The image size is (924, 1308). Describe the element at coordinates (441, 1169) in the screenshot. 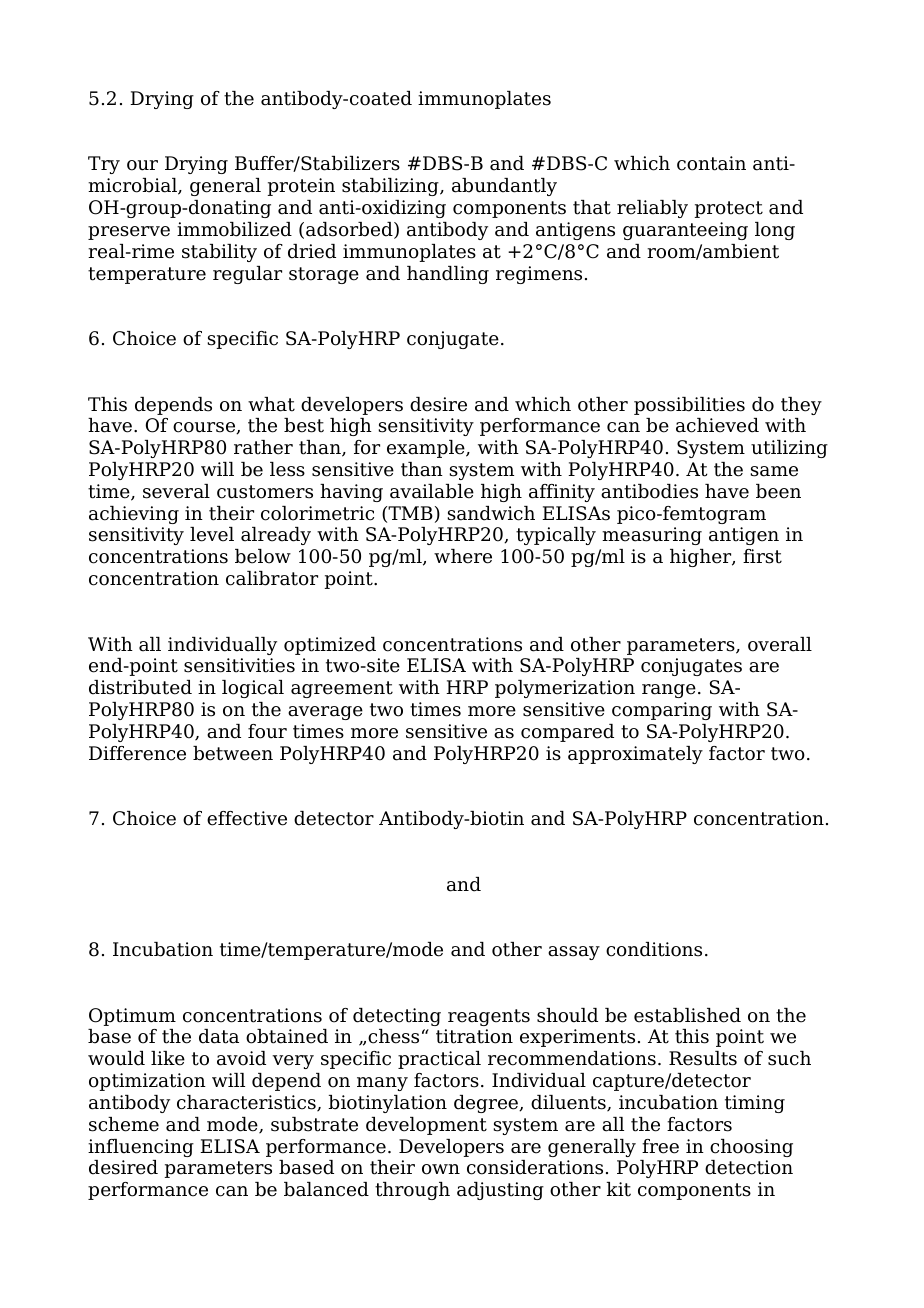

I see `own` at that location.
